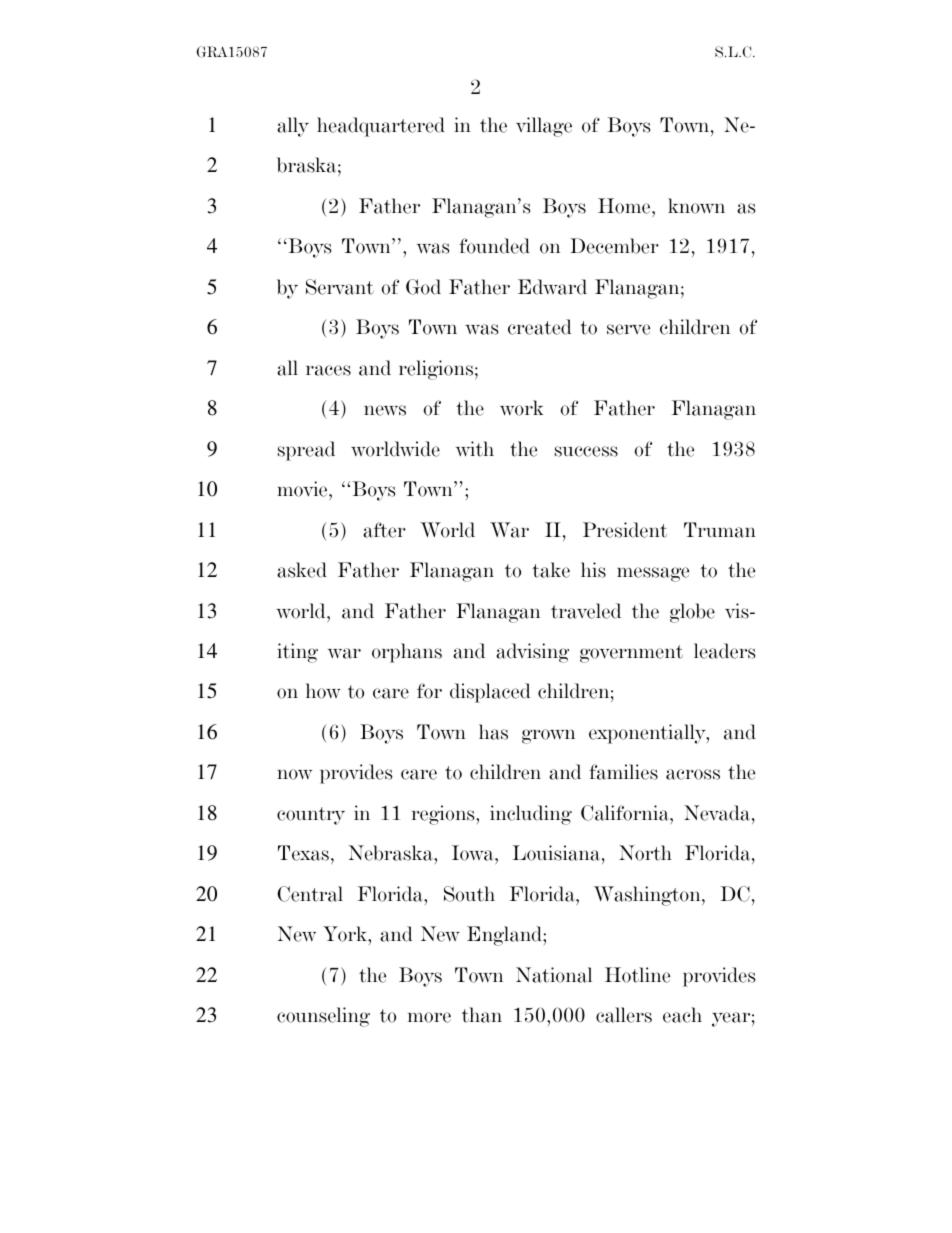 This screenshot has height=1233, width=952. I want to click on races, so click(328, 370).
